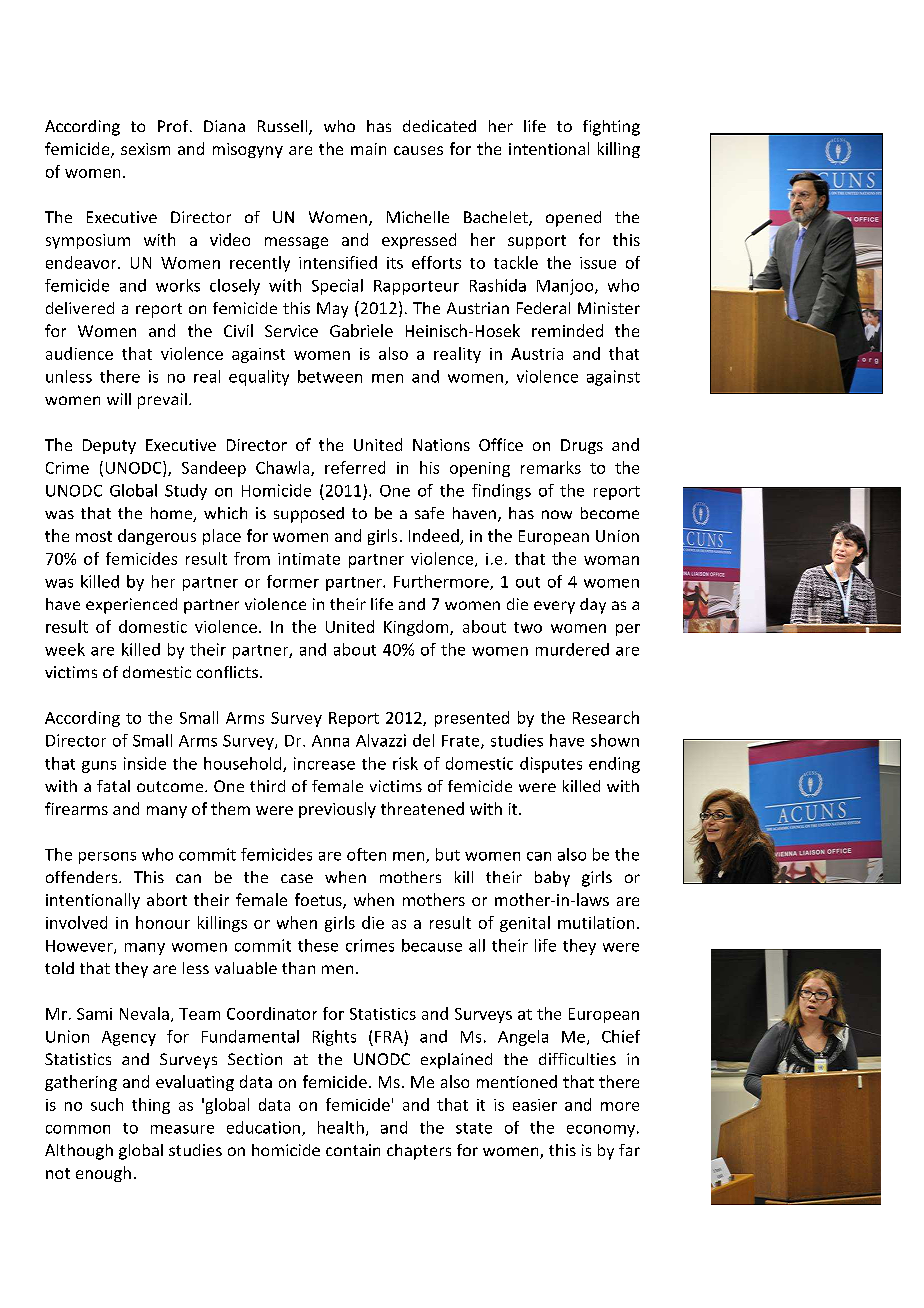 Image resolution: width=924 pixels, height=1308 pixels. I want to click on sexism, so click(145, 149).
